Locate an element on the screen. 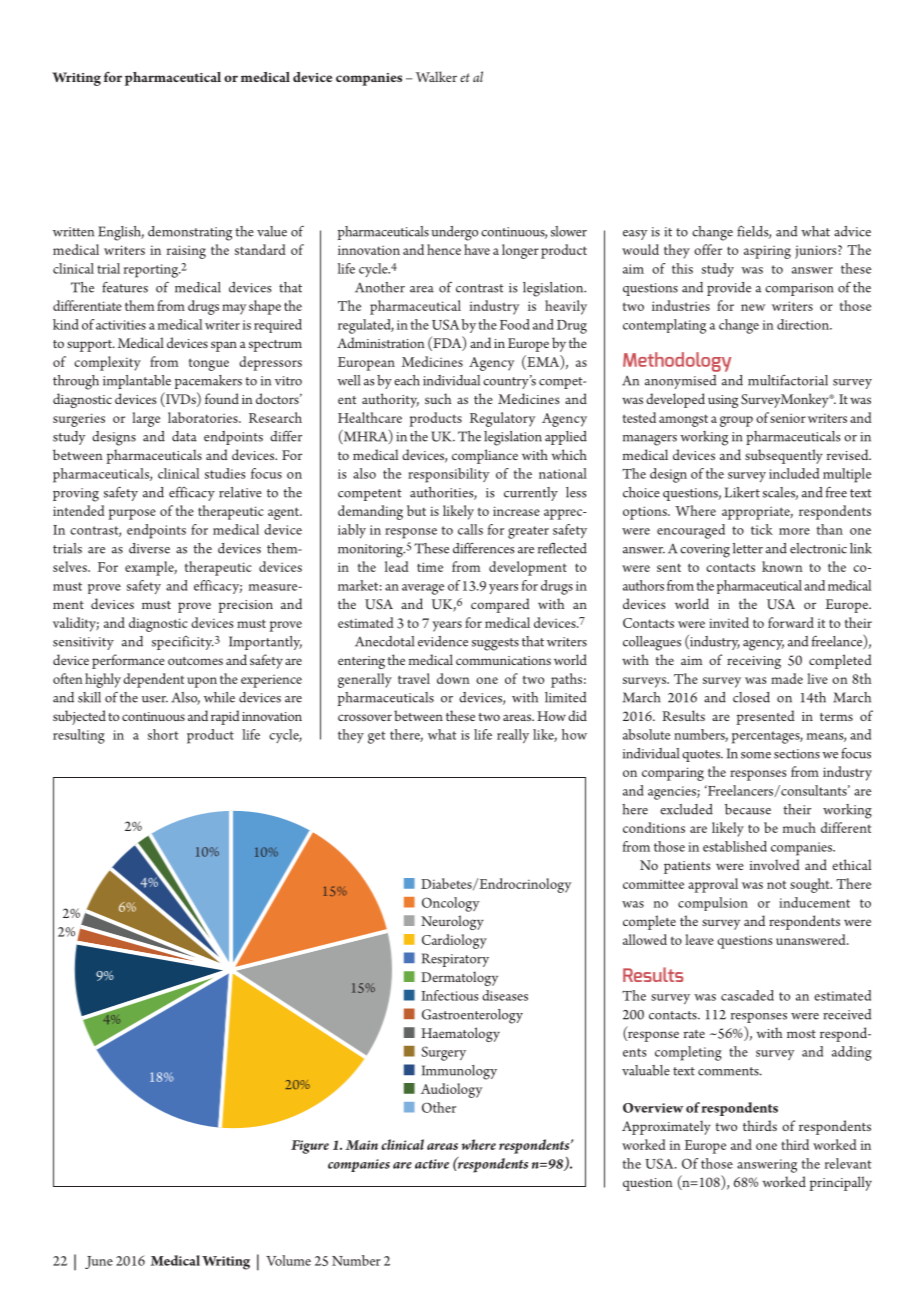 This screenshot has width=924, height=1308. implantable is located at coordinates (137, 382).
